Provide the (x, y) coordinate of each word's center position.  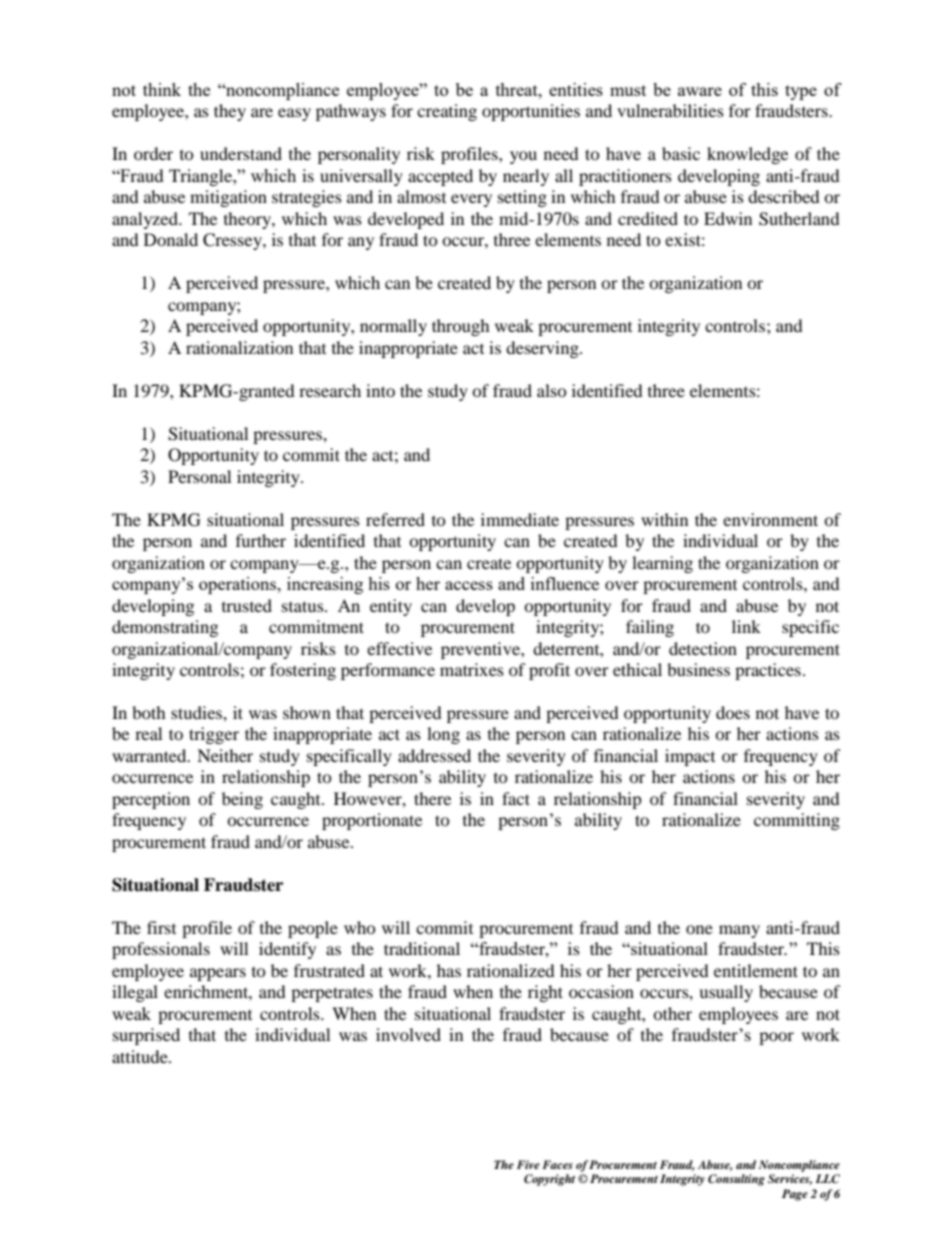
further (261, 540)
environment (770, 519)
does (733, 712)
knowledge (747, 155)
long (443, 735)
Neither (225, 755)
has (449, 970)
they (230, 112)
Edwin (728, 218)
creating (447, 112)
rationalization (239, 347)
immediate (520, 519)
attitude (141, 1056)
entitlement (756, 970)
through (461, 327)
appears (218, 974)
